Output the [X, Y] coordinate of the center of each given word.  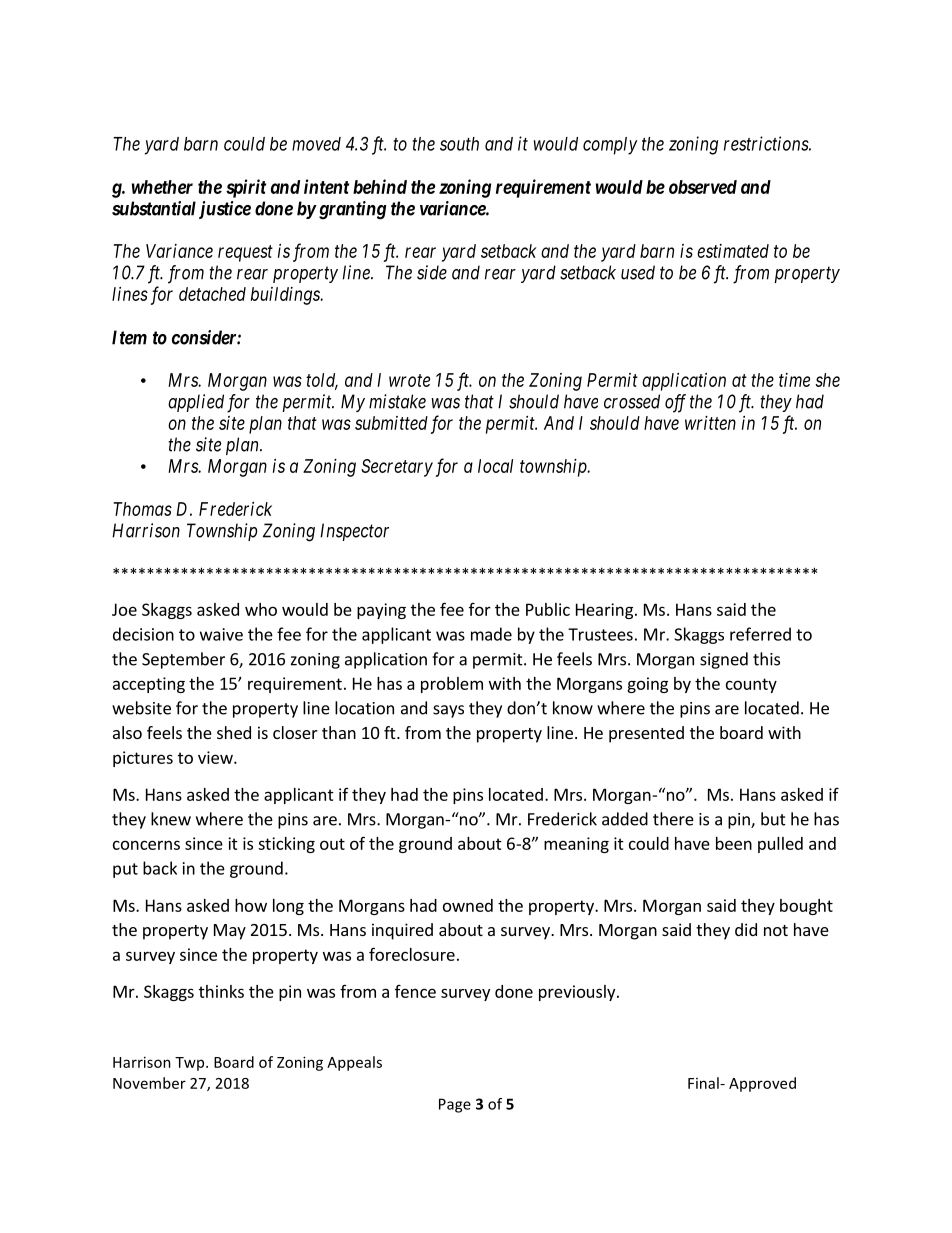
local [495, 466]
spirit [246, 188]
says [448, 711]
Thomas [143, 509]
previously [578, 993]
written [710, 423]
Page [455, 1105]
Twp [191, 1064]
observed [703, 187]
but [773, 819]
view [216, 757]
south [459, 144]
